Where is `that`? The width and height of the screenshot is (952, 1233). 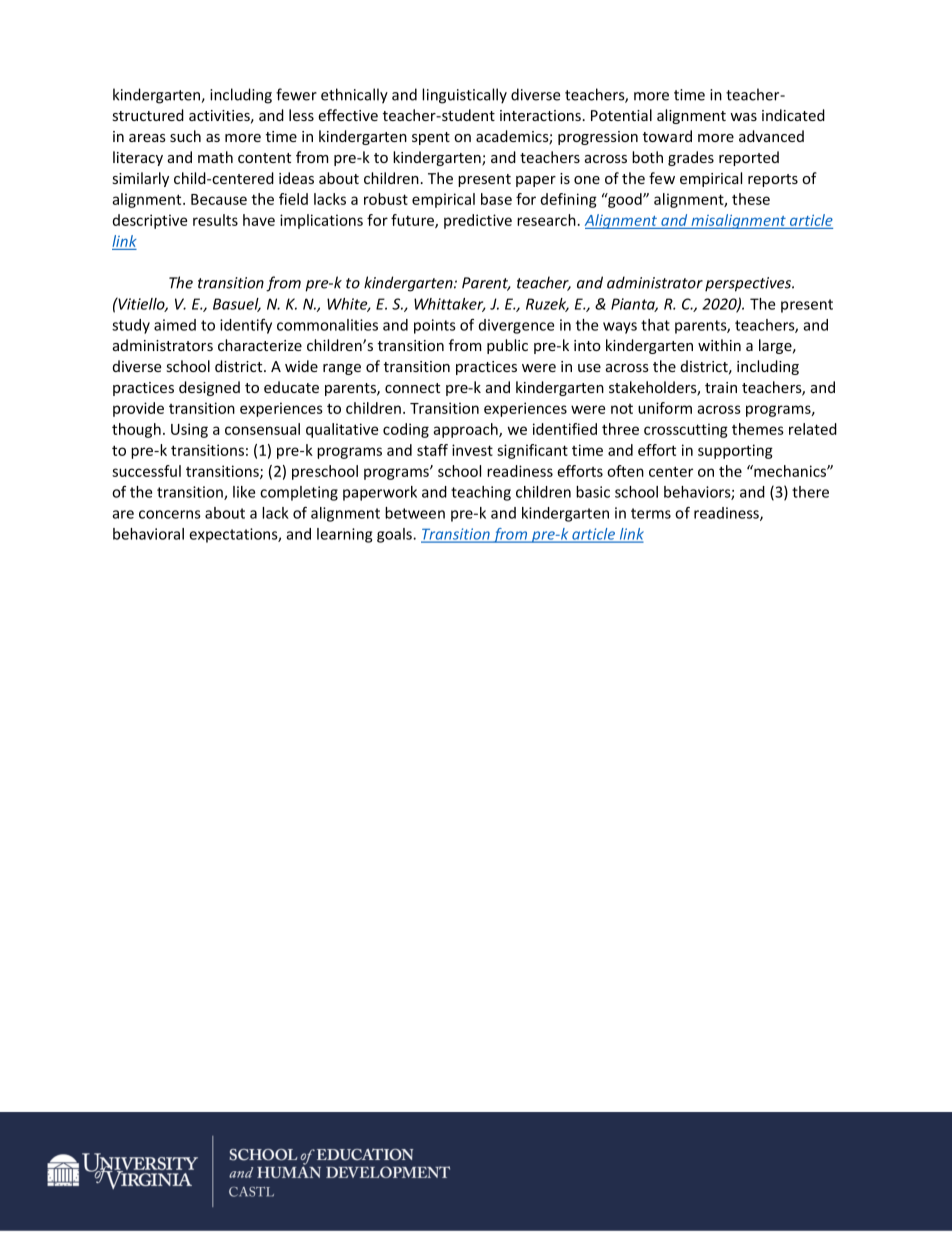
that is located at coordinates (655, 325).
